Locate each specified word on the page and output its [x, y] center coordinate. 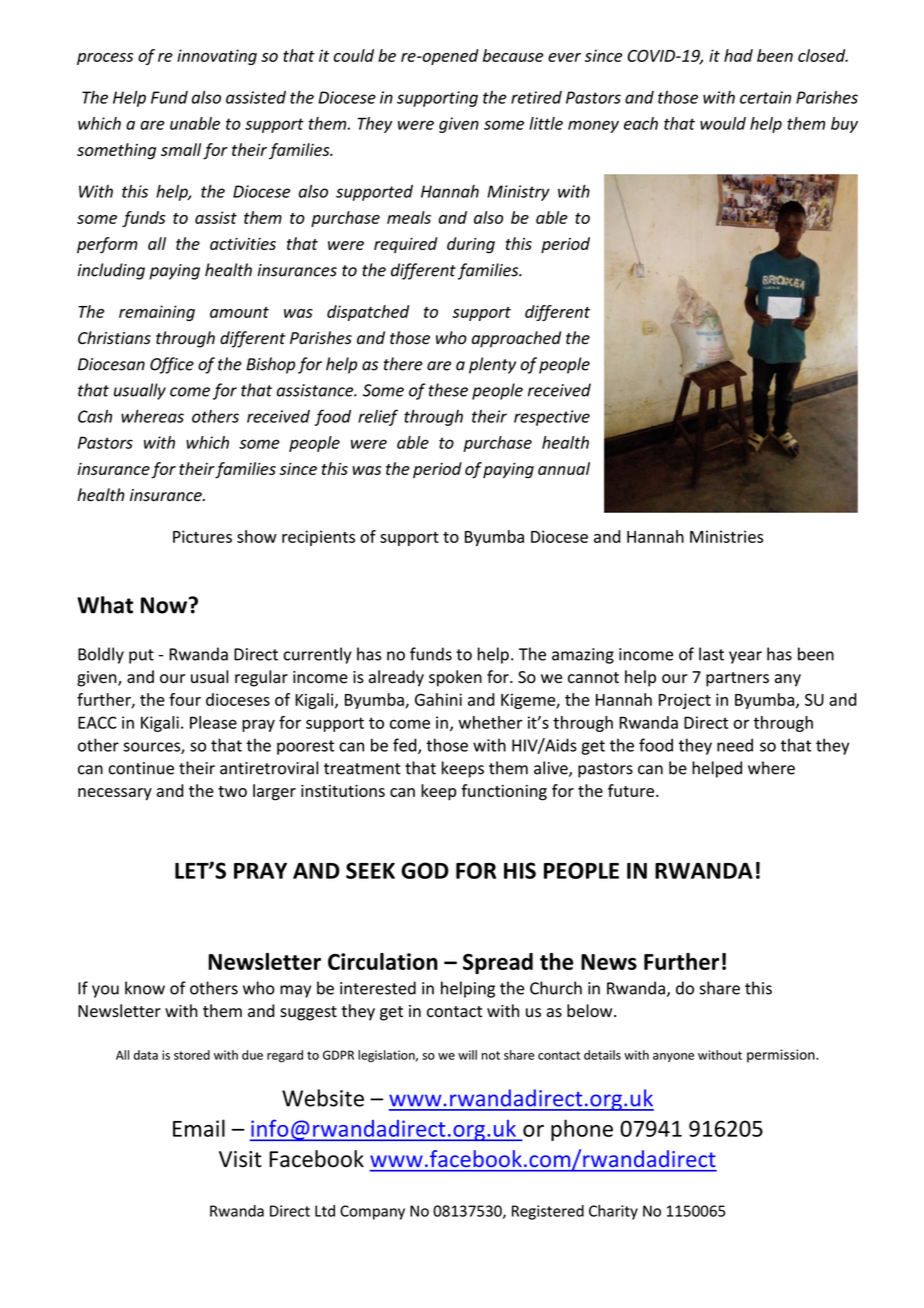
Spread [498, 963]
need [735, 745]
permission [782, 1056]
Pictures [202, 536]
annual [564, 468]
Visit [240, 1159]
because [513, 55]
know [145, 988]
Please [213, 722]
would [723, 123]
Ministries [726, 536]
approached [516, 339]
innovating [217, 57]
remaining [157, 313]
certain [765, 97]
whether [490, 722]
